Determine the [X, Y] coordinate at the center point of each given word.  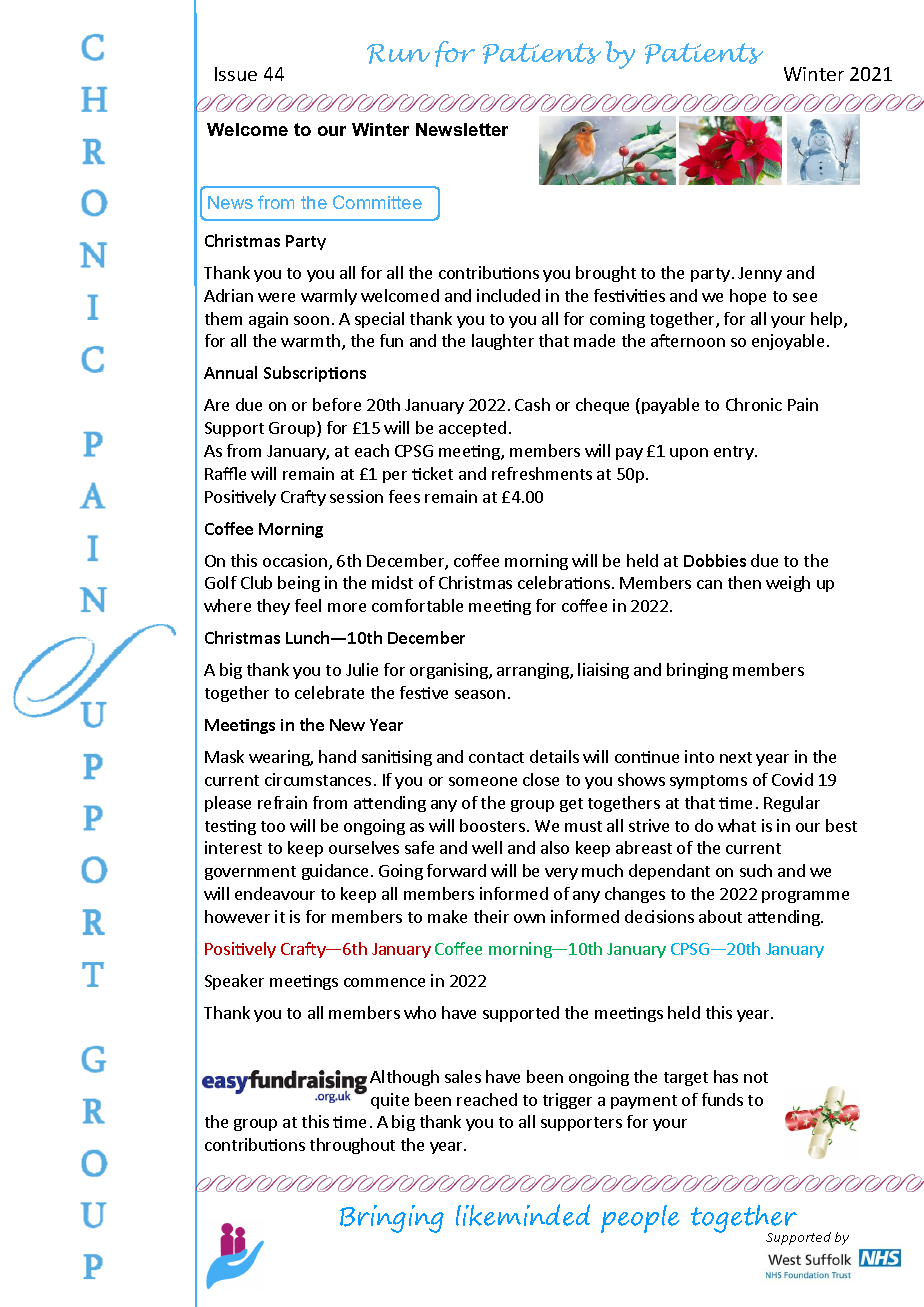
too [273, 826]
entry [735, 453]
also [555, 847]
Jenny [760, 274]
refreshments [542, 473]
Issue [236, 74]
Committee [377, 202]
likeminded [523, 1215]
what [737, 825]
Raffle [225, 473]
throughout [352, 1146]
